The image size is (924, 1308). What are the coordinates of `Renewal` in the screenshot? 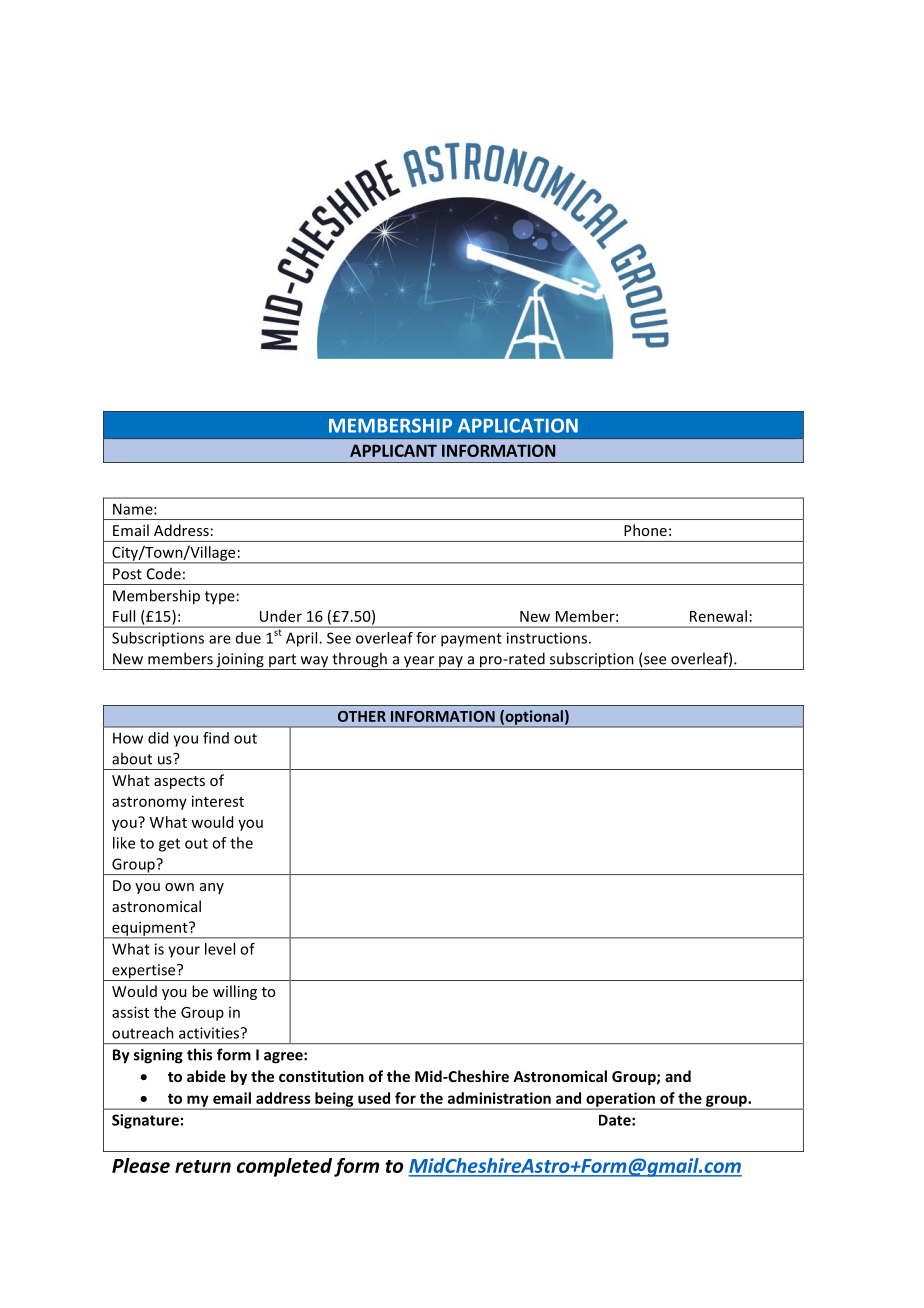 It's located at (718, 616).
